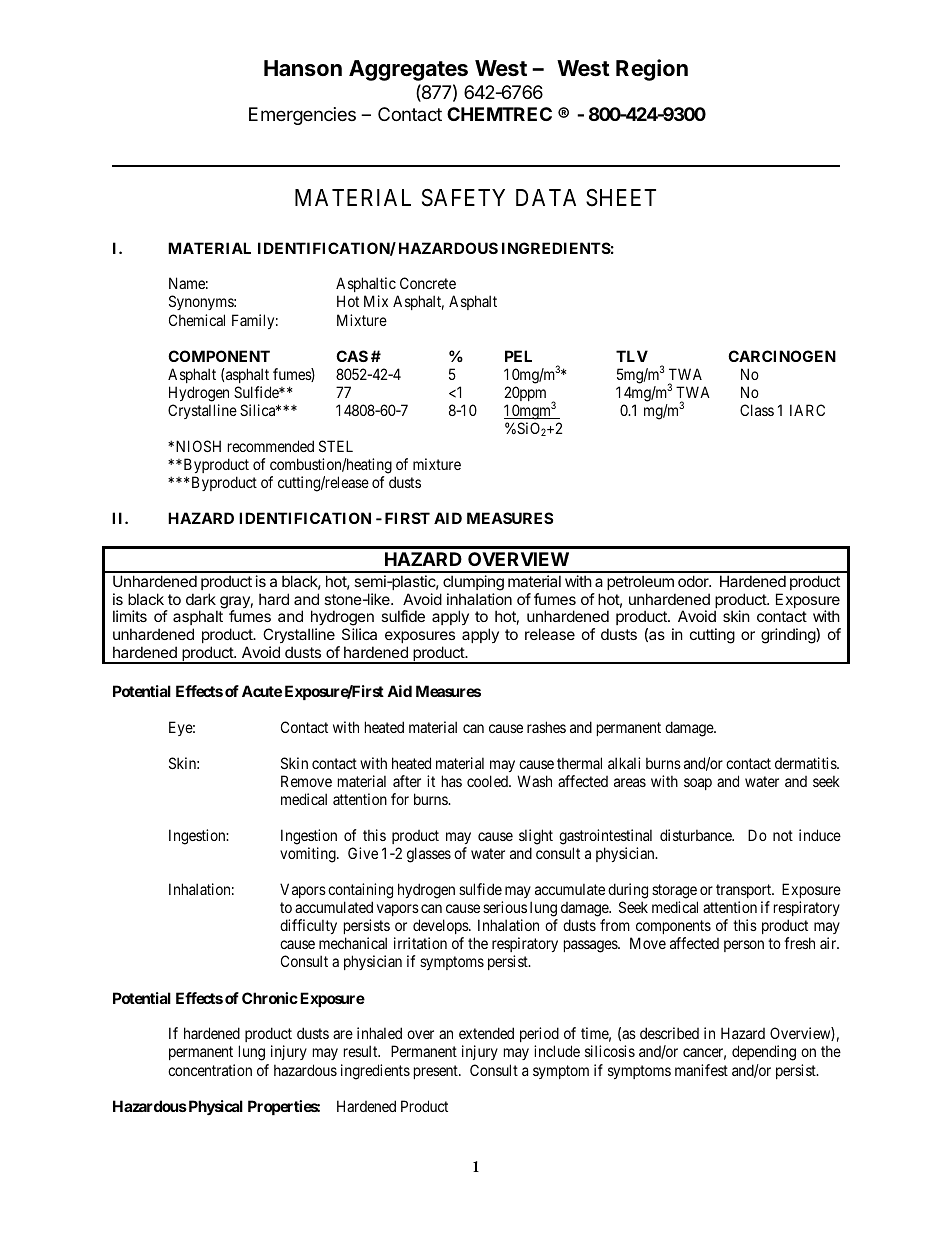 This screenshot has height=1233, width=952. I want to click on concentration, so click(210, 1070).
